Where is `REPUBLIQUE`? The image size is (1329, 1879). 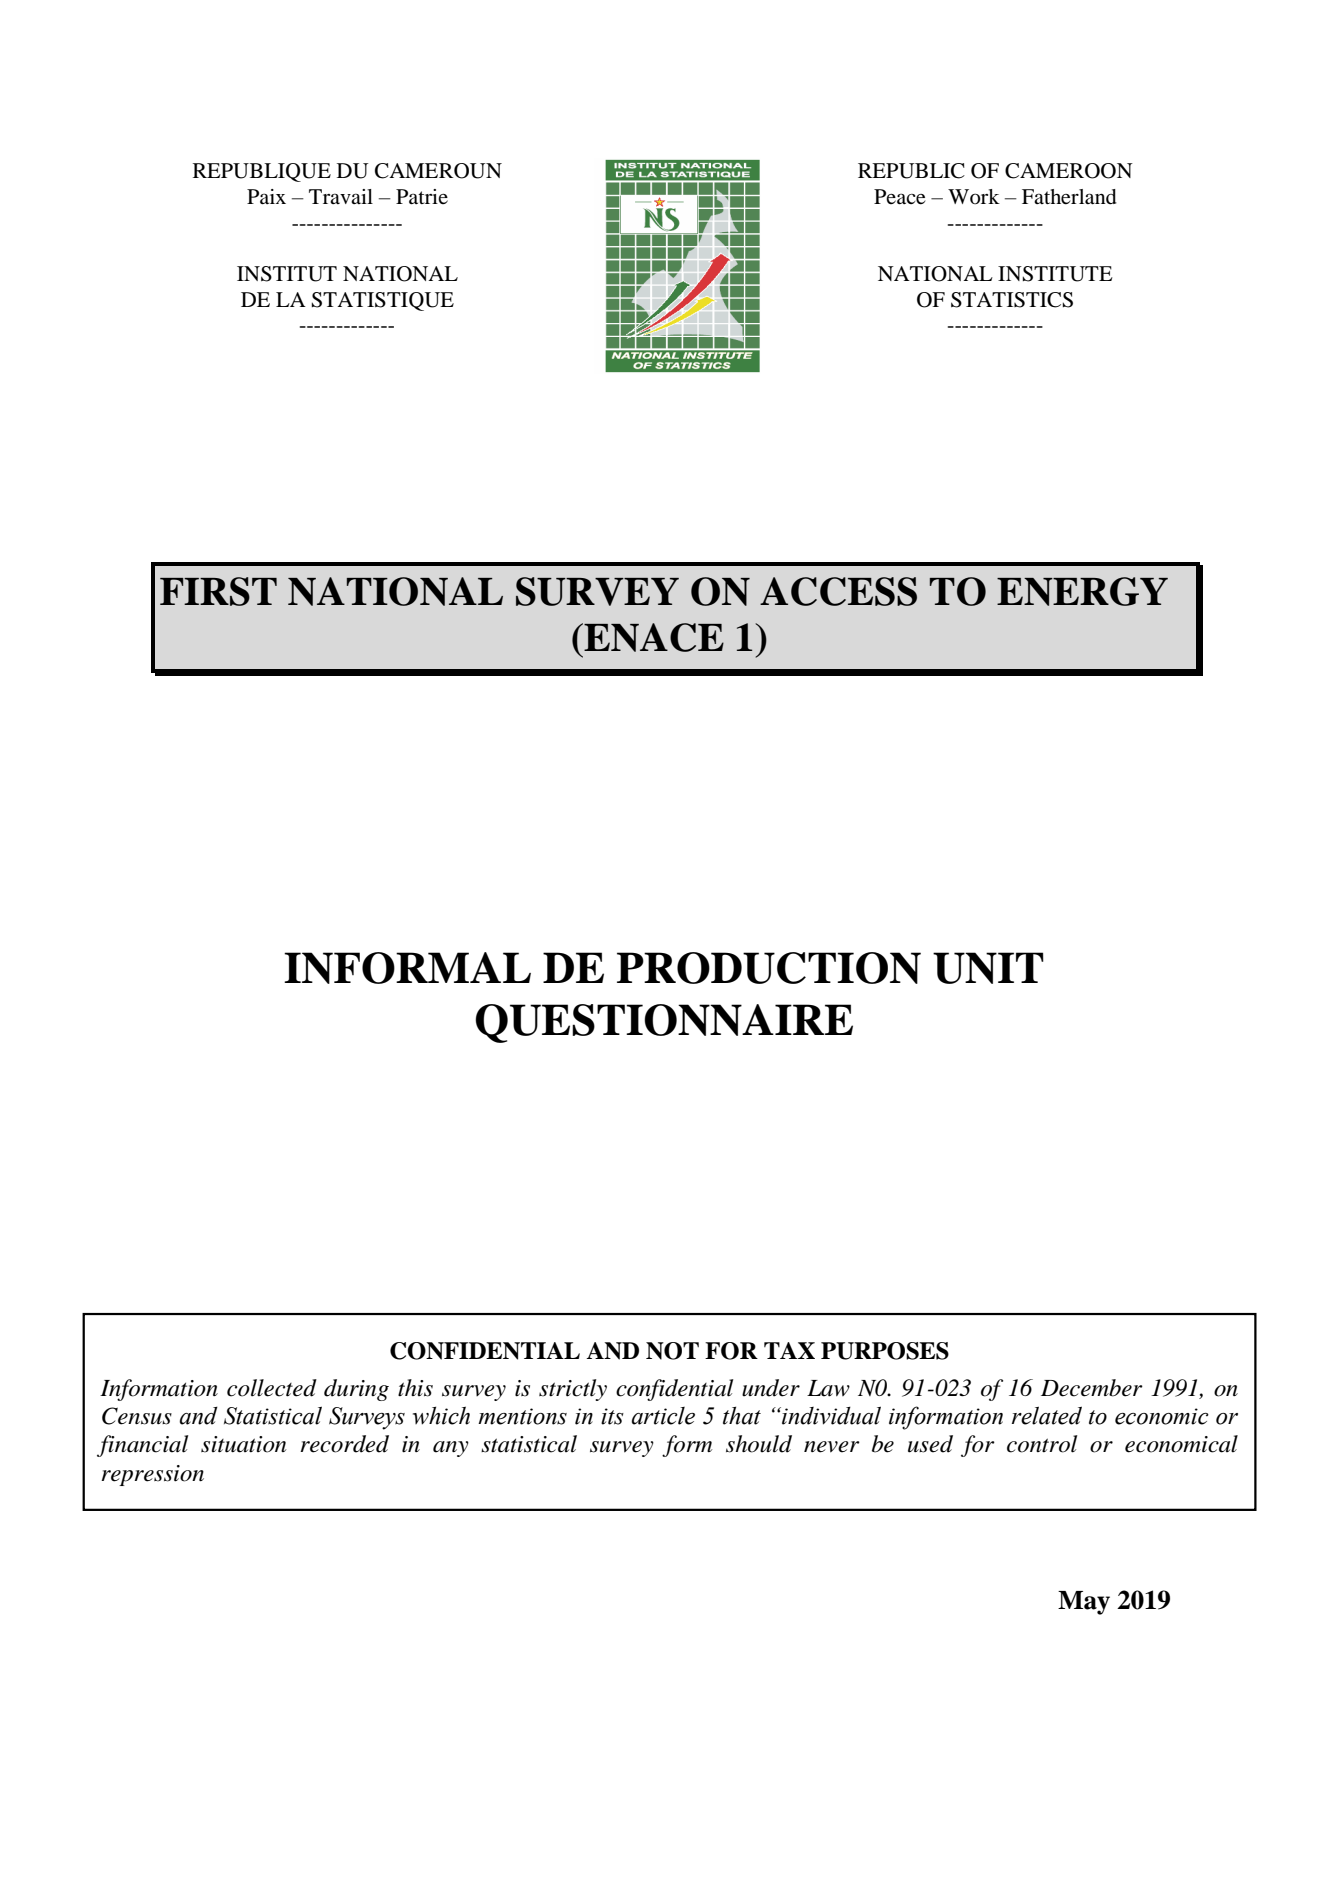
REPUBLIQUE is located at coordinates (262, 172).
